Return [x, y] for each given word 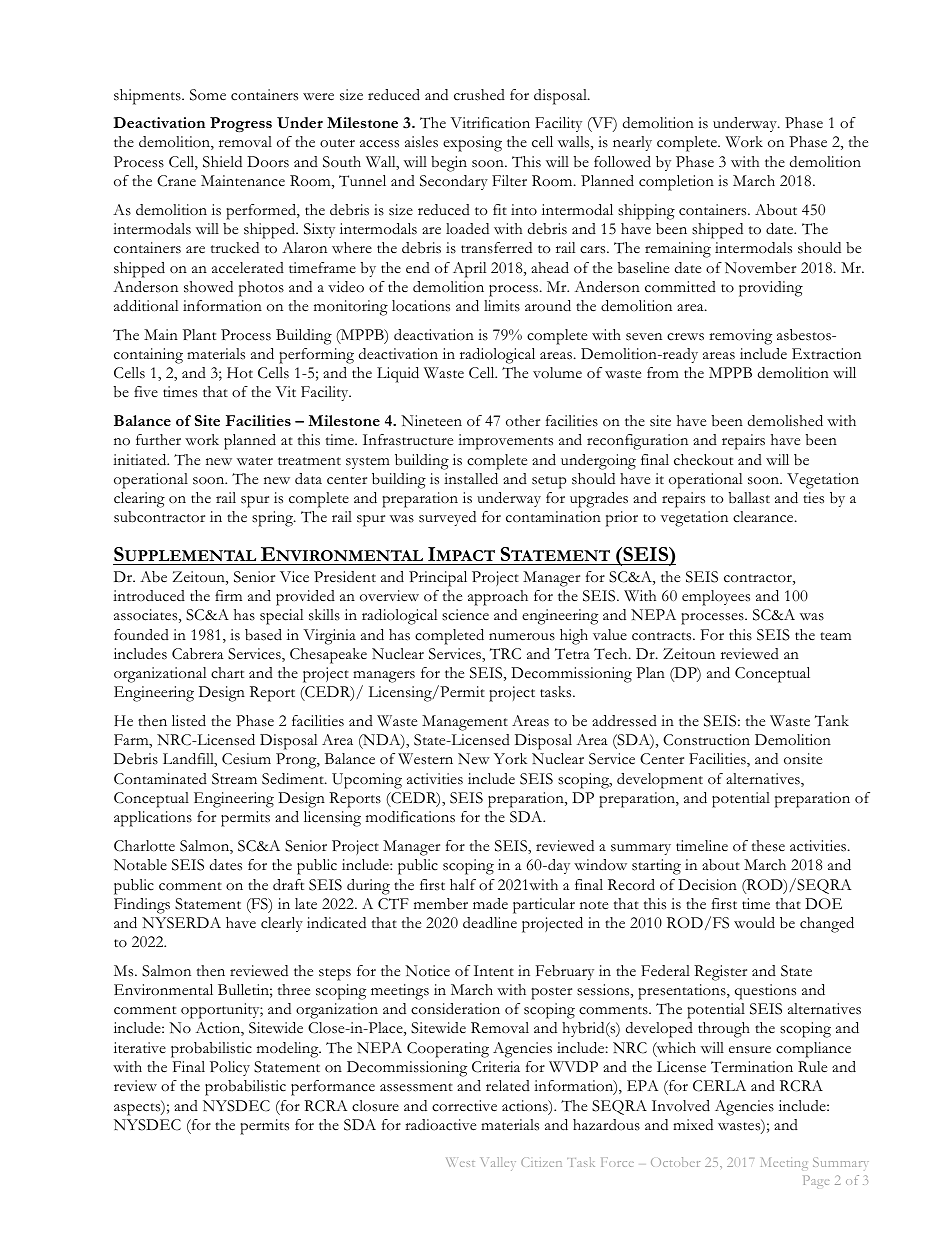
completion [676, 183]
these [768, 846]
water [255, 461]
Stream [234, 779]
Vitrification [490, 123]
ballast [749, 498]
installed [471, 479]
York [510, 758]
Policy [230, 1068]
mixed [693, 1124]
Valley [498, 1164]
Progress [241, 124]
